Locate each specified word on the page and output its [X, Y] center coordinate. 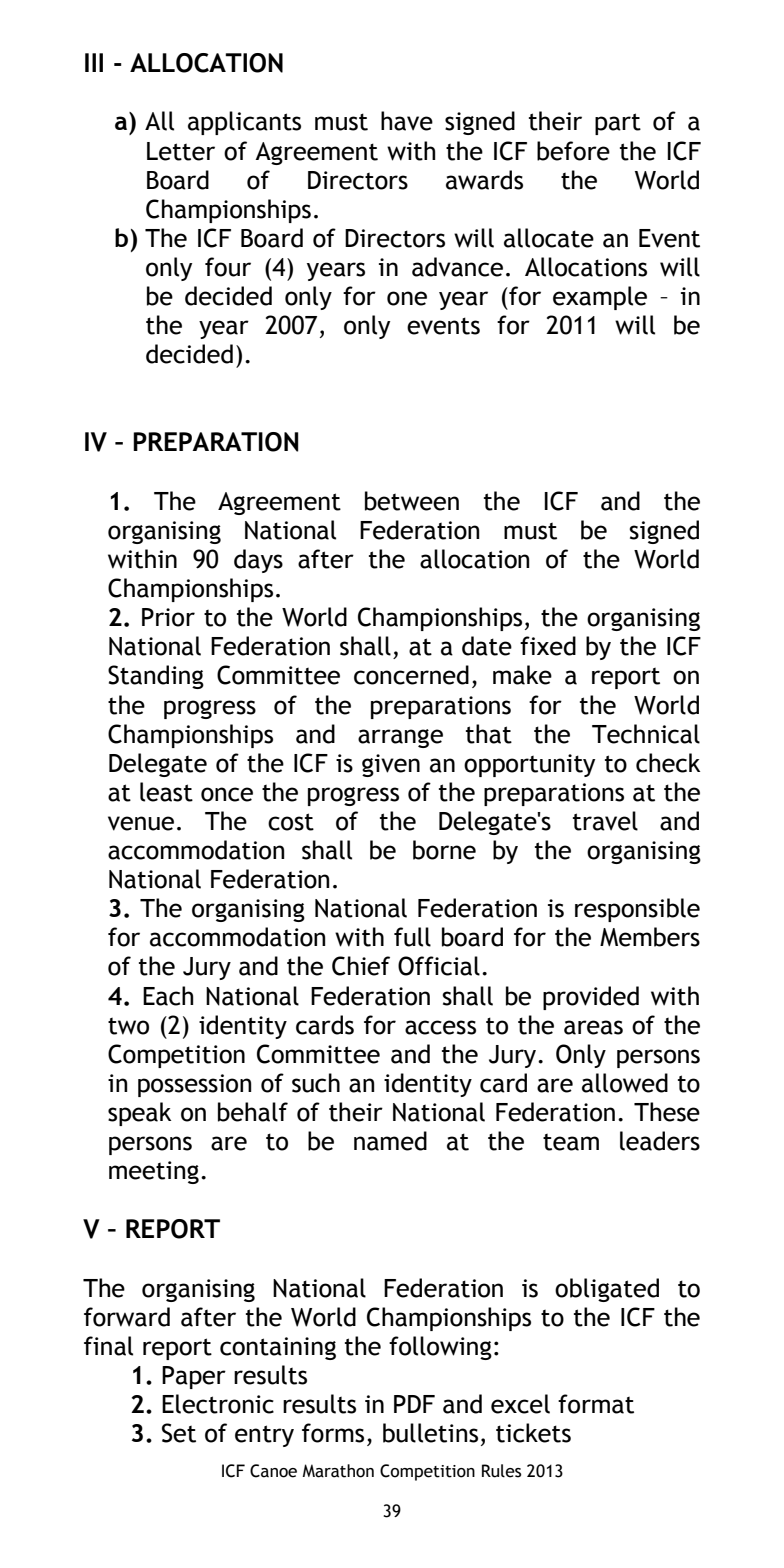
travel [605, 821]
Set [179, 1433]
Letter [181, 151]
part [618, 124]
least [166, 792]
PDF [414, 1404]
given [391, 765]
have [407, 121]
